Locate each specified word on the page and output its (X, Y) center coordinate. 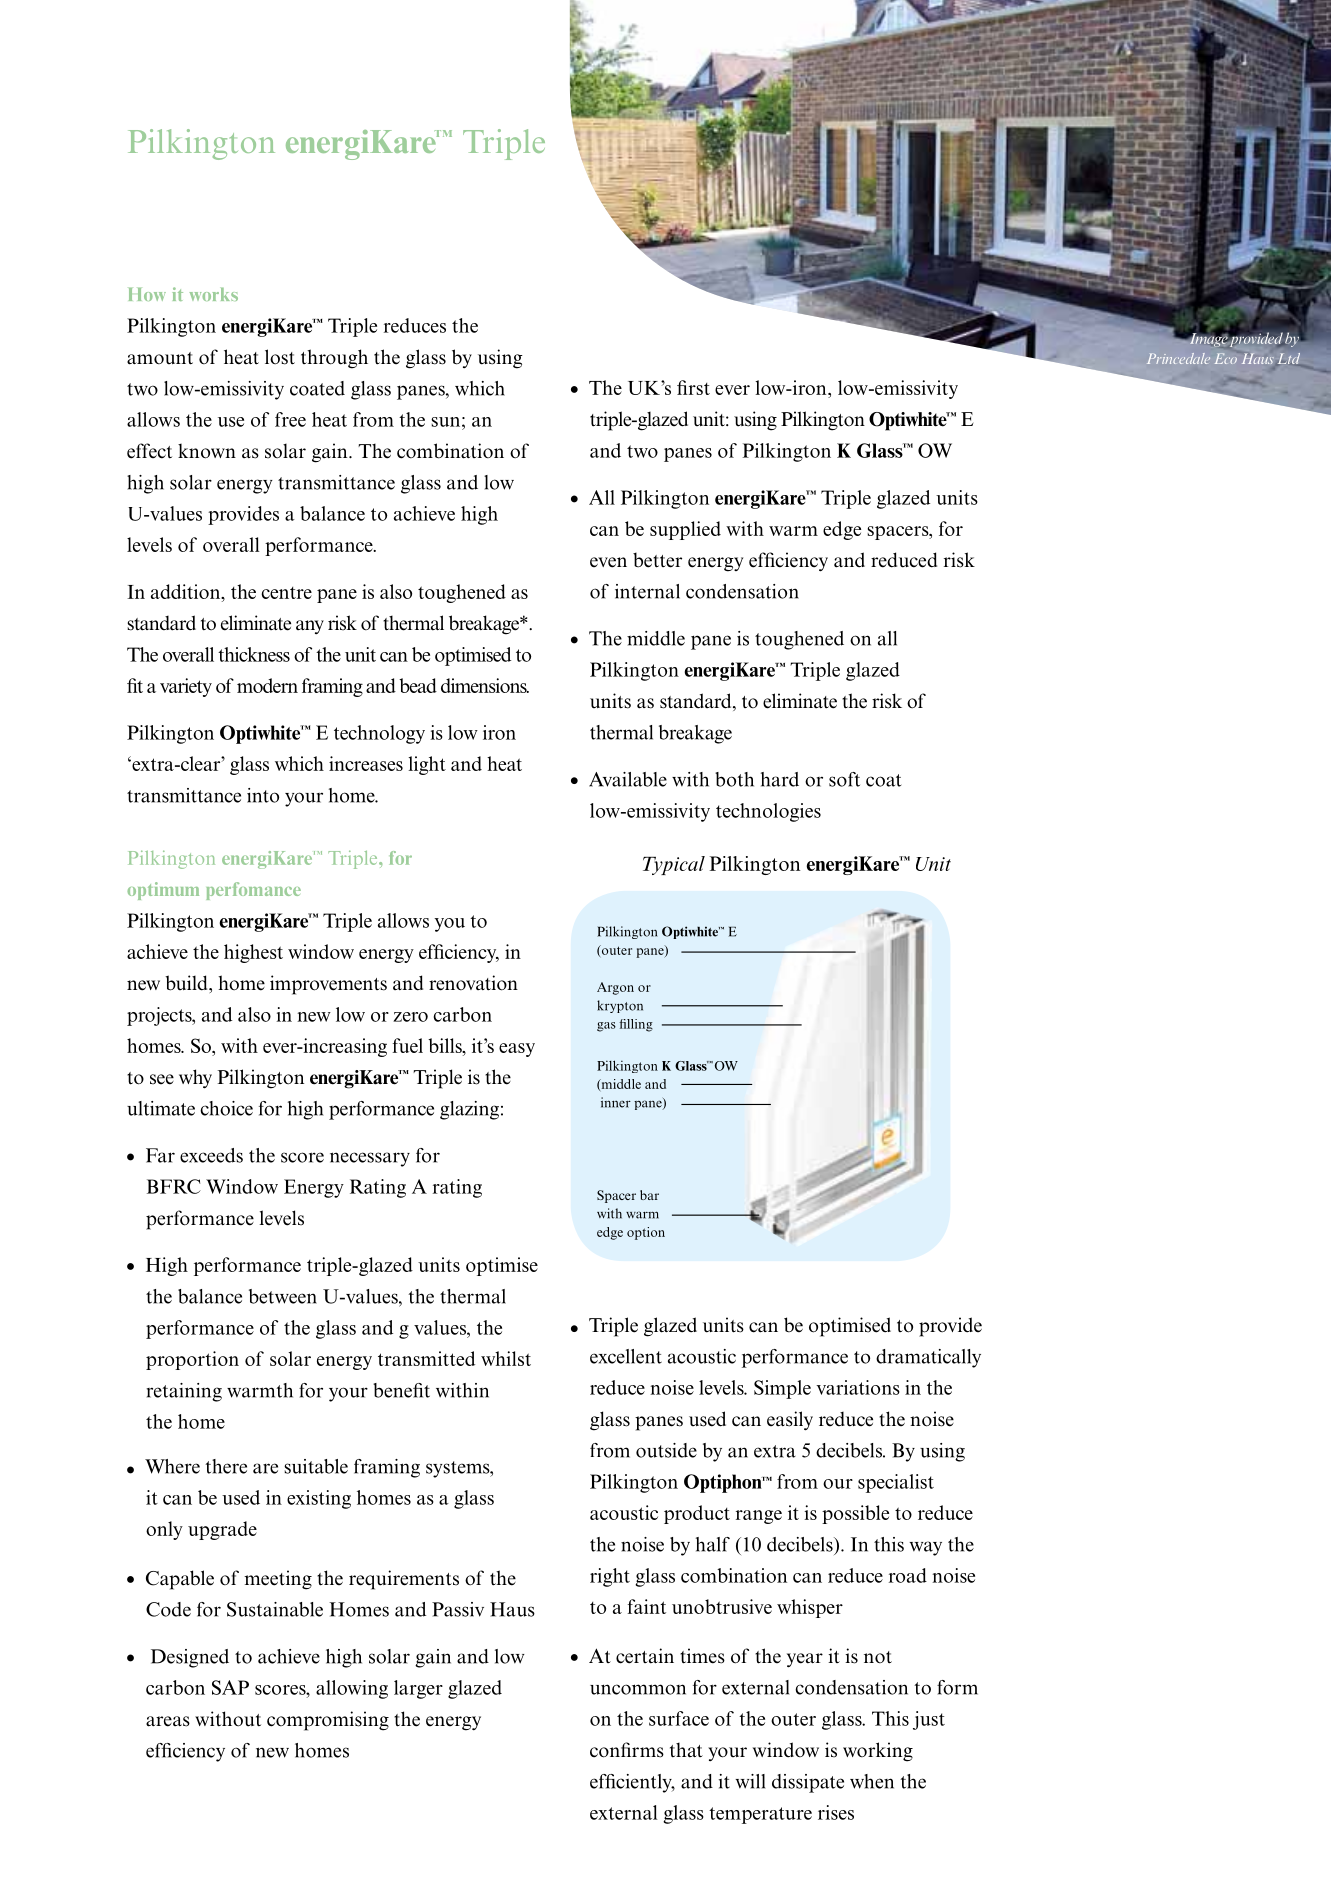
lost (280, 357)
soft (844, 779)
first (693, 387)
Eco (1226, 358)
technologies (768, 812)
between (283, 1296)
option (646, 1233)
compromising (328, 1721)
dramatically (928, 1358)
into (263, 795)
